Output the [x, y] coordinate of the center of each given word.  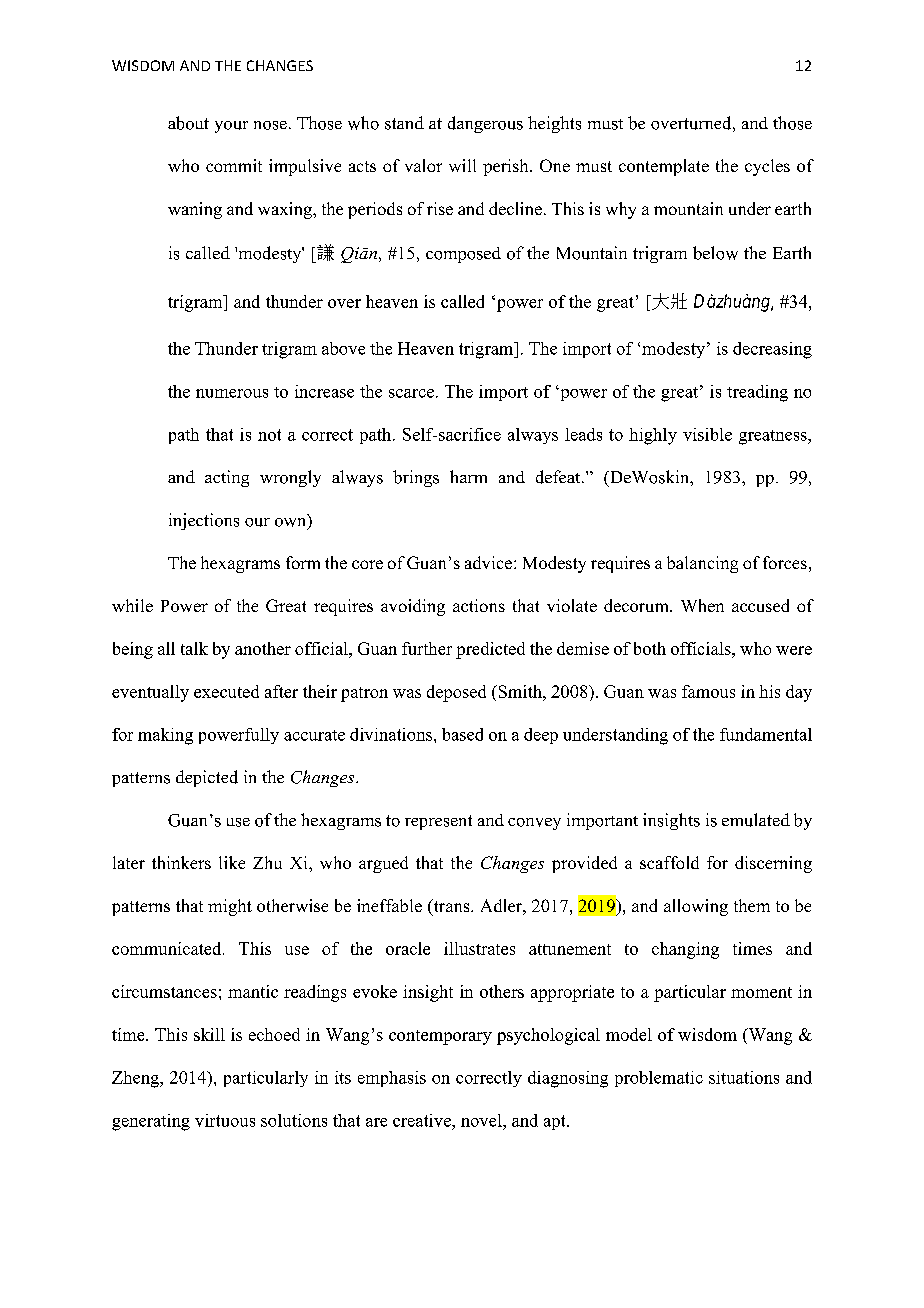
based [462, 734]
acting [227, 478]
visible [707, 434]
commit [234, 165]
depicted [207, 778]
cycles [767, 167]
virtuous [225, 1120]
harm [468, 476]
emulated [756, 820]
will [462, 165]
